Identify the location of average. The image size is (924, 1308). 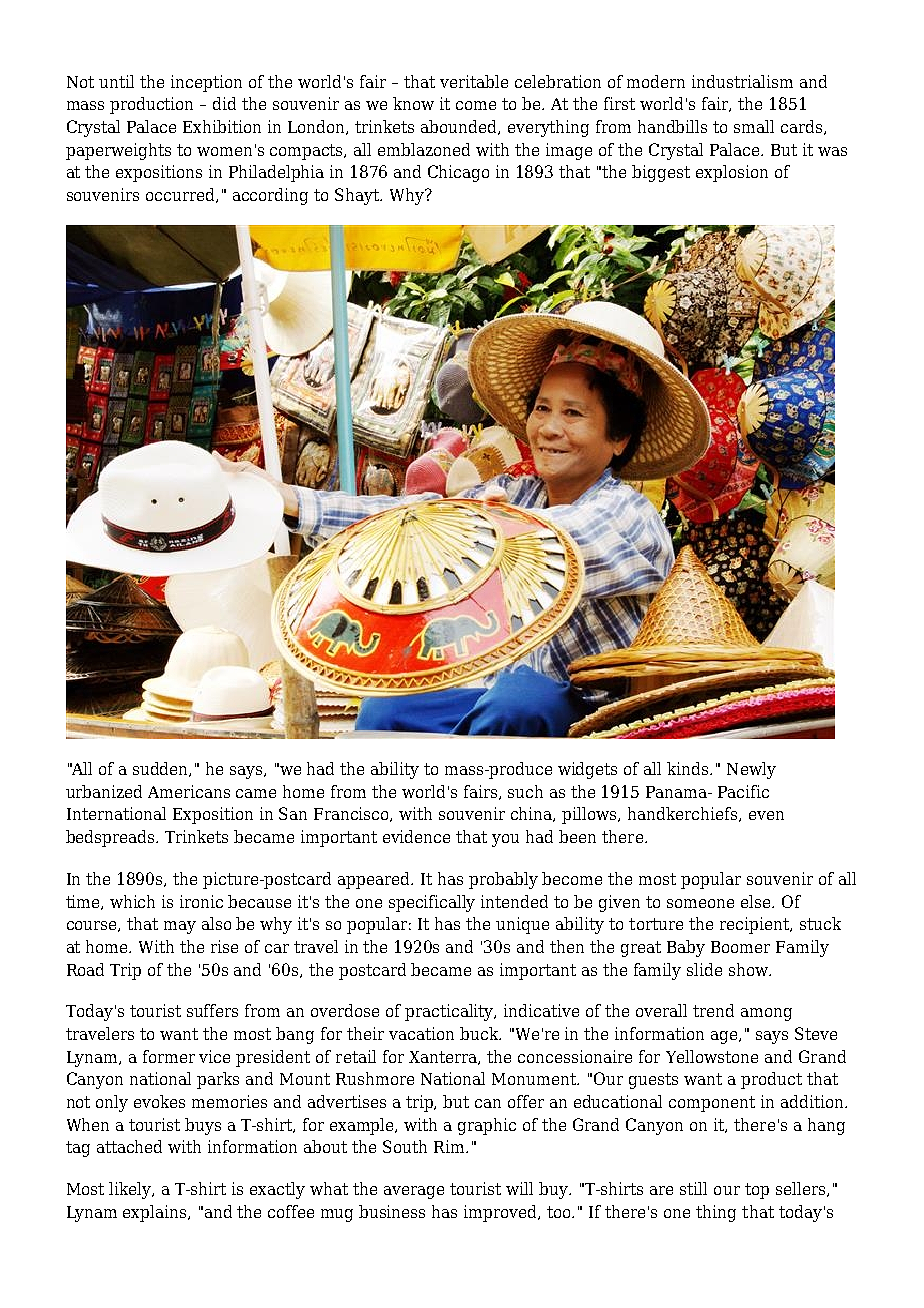
(414, 1192).
